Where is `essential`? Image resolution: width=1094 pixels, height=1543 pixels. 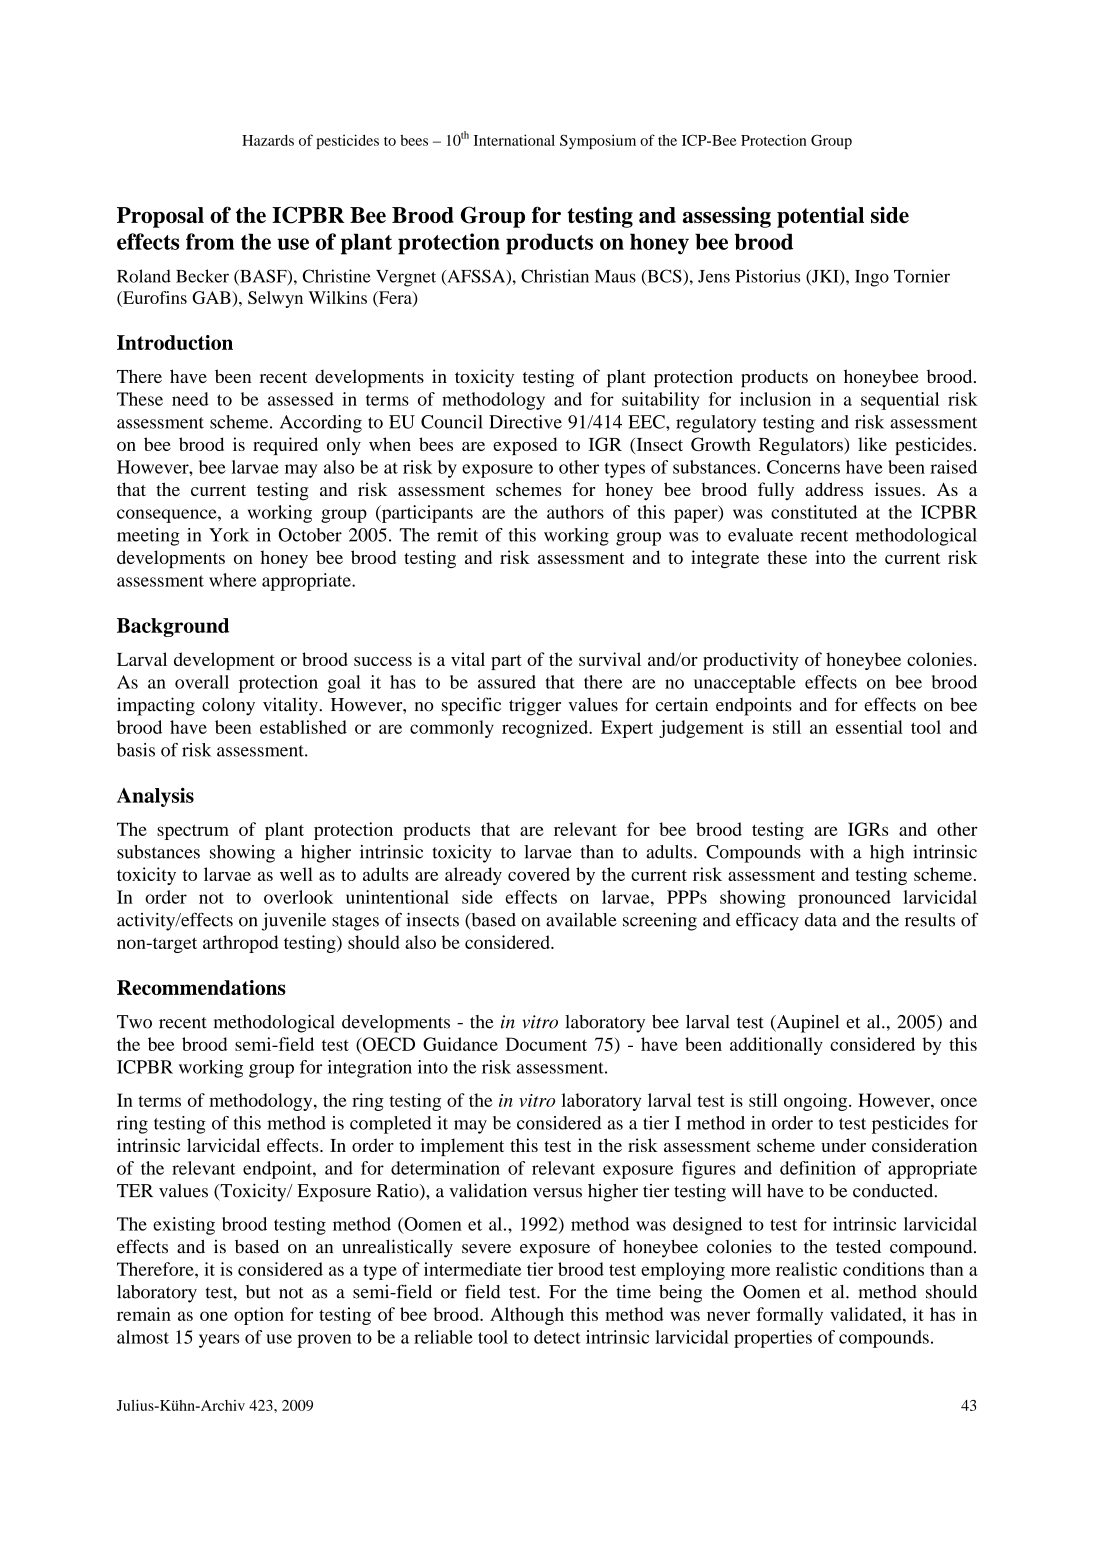 essential is located at coordinates (869, 727).
